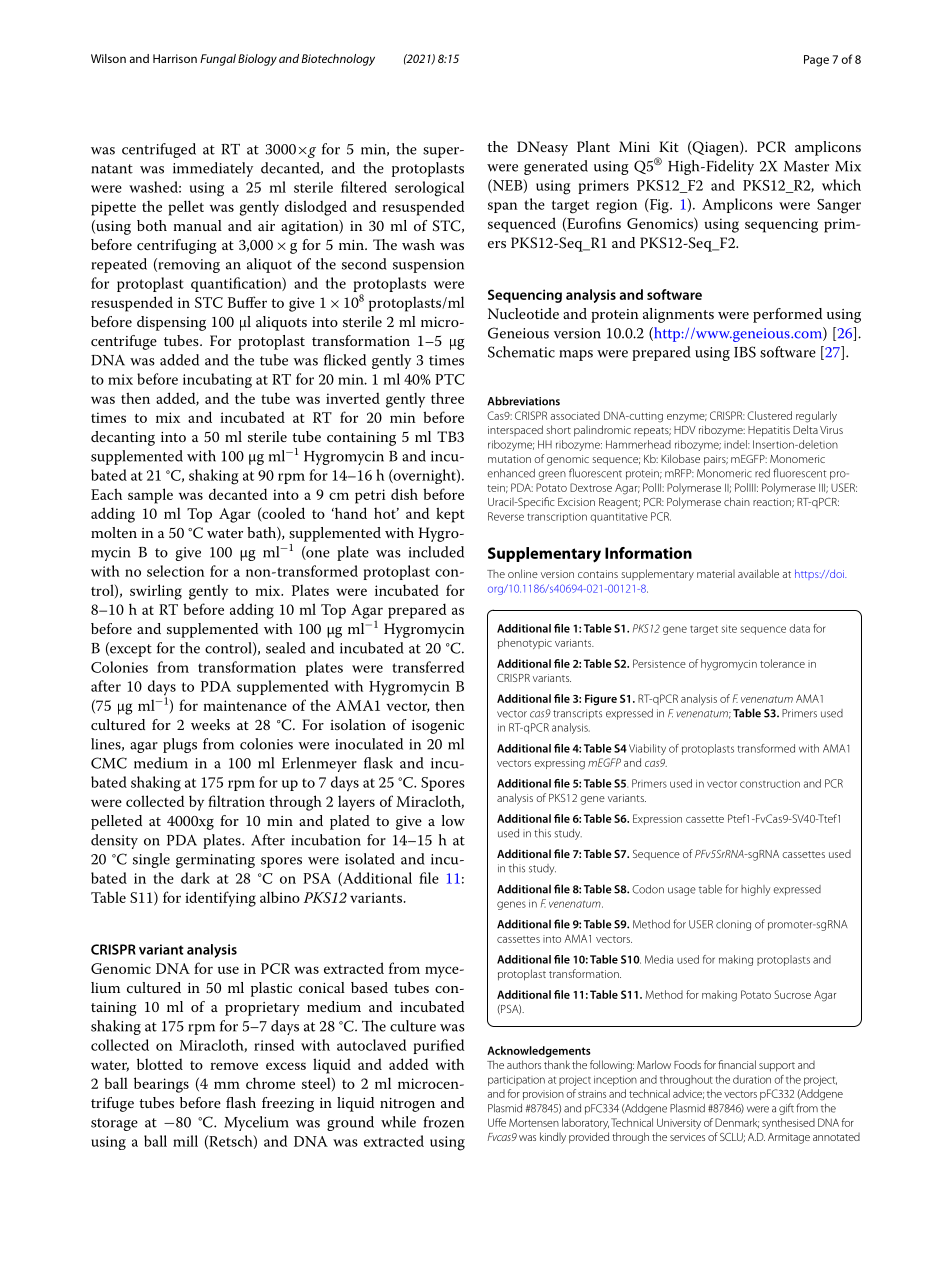 Image resolution: width=952 pixels, height=1265 pixels. I want to click on online, so click(523, 573).
